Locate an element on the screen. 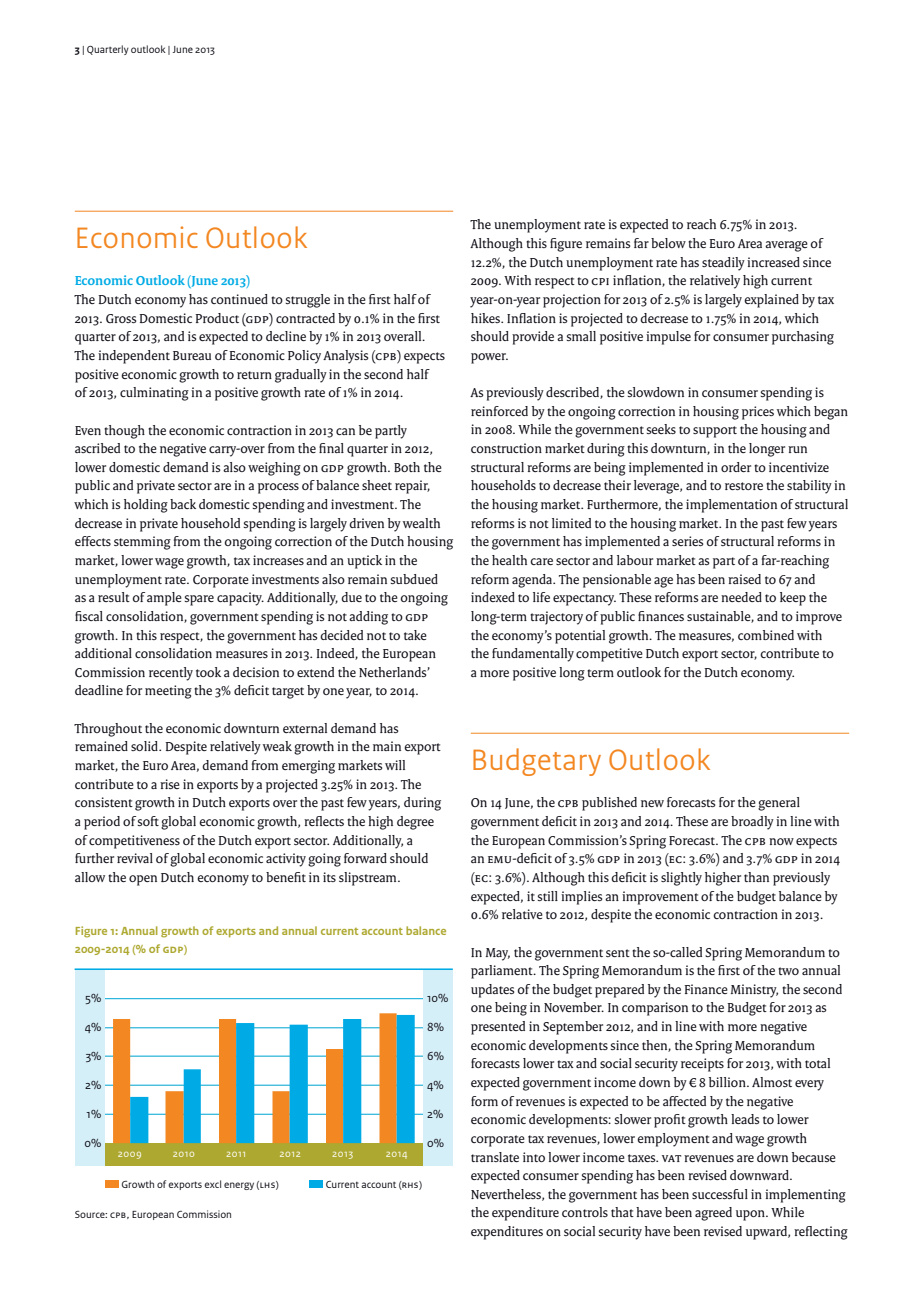 The width and height of the screenshot is (924, 1308). general is located at coordinates (779, 804).
